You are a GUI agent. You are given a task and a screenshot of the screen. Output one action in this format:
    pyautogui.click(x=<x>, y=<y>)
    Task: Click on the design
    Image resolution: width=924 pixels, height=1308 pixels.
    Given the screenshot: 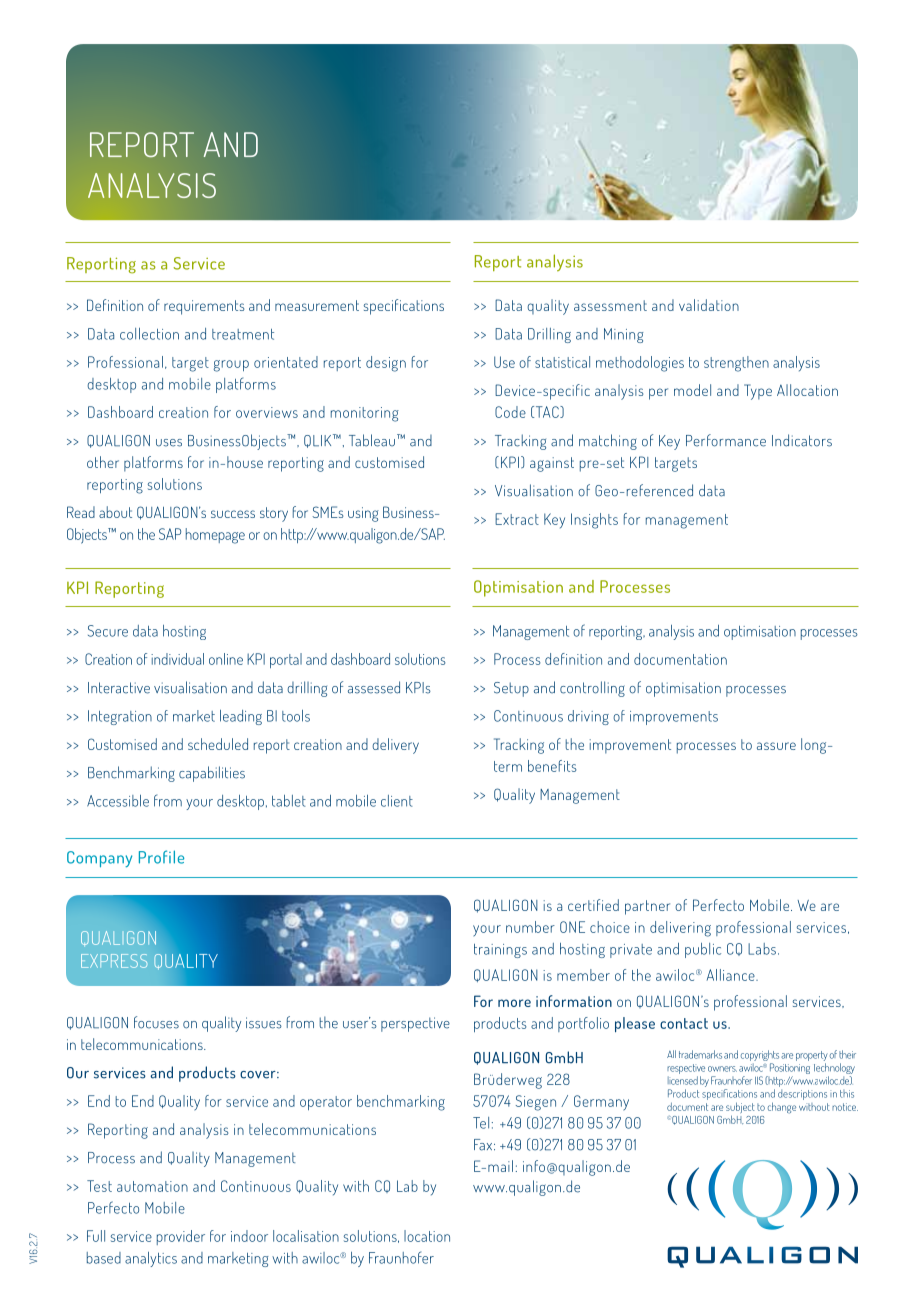 What is the action you would take?
    pyautogui.click(x=386, y=364)
